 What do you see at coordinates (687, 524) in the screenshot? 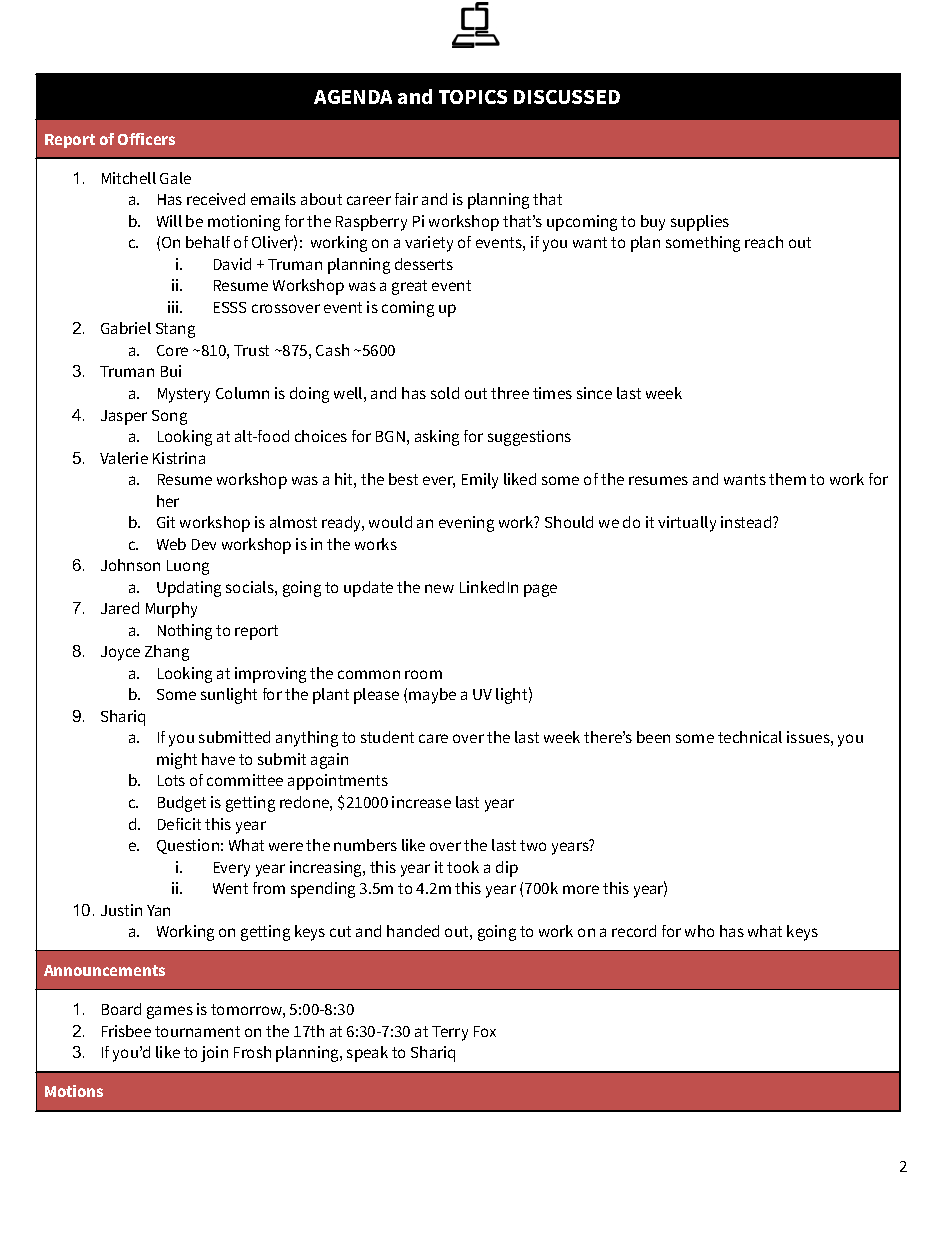
I see `virtually` at bounding box center [687, 524].
